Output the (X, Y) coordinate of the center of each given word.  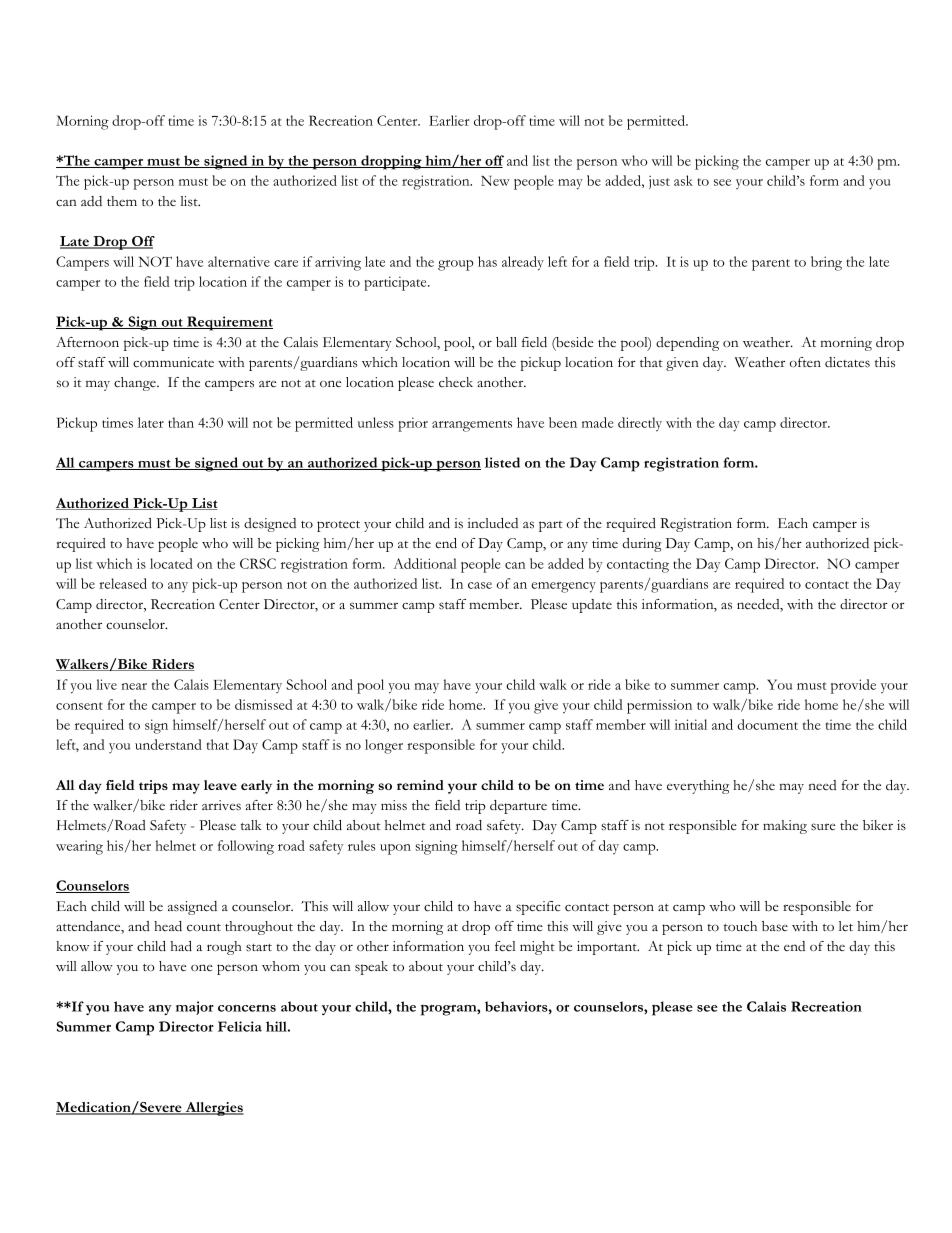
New (495, 180)
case (480, 585)
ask (683, 180)
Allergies (213, 1109)
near (134, 686)
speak (371, 968)
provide (853, 686)
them (122, 201)
